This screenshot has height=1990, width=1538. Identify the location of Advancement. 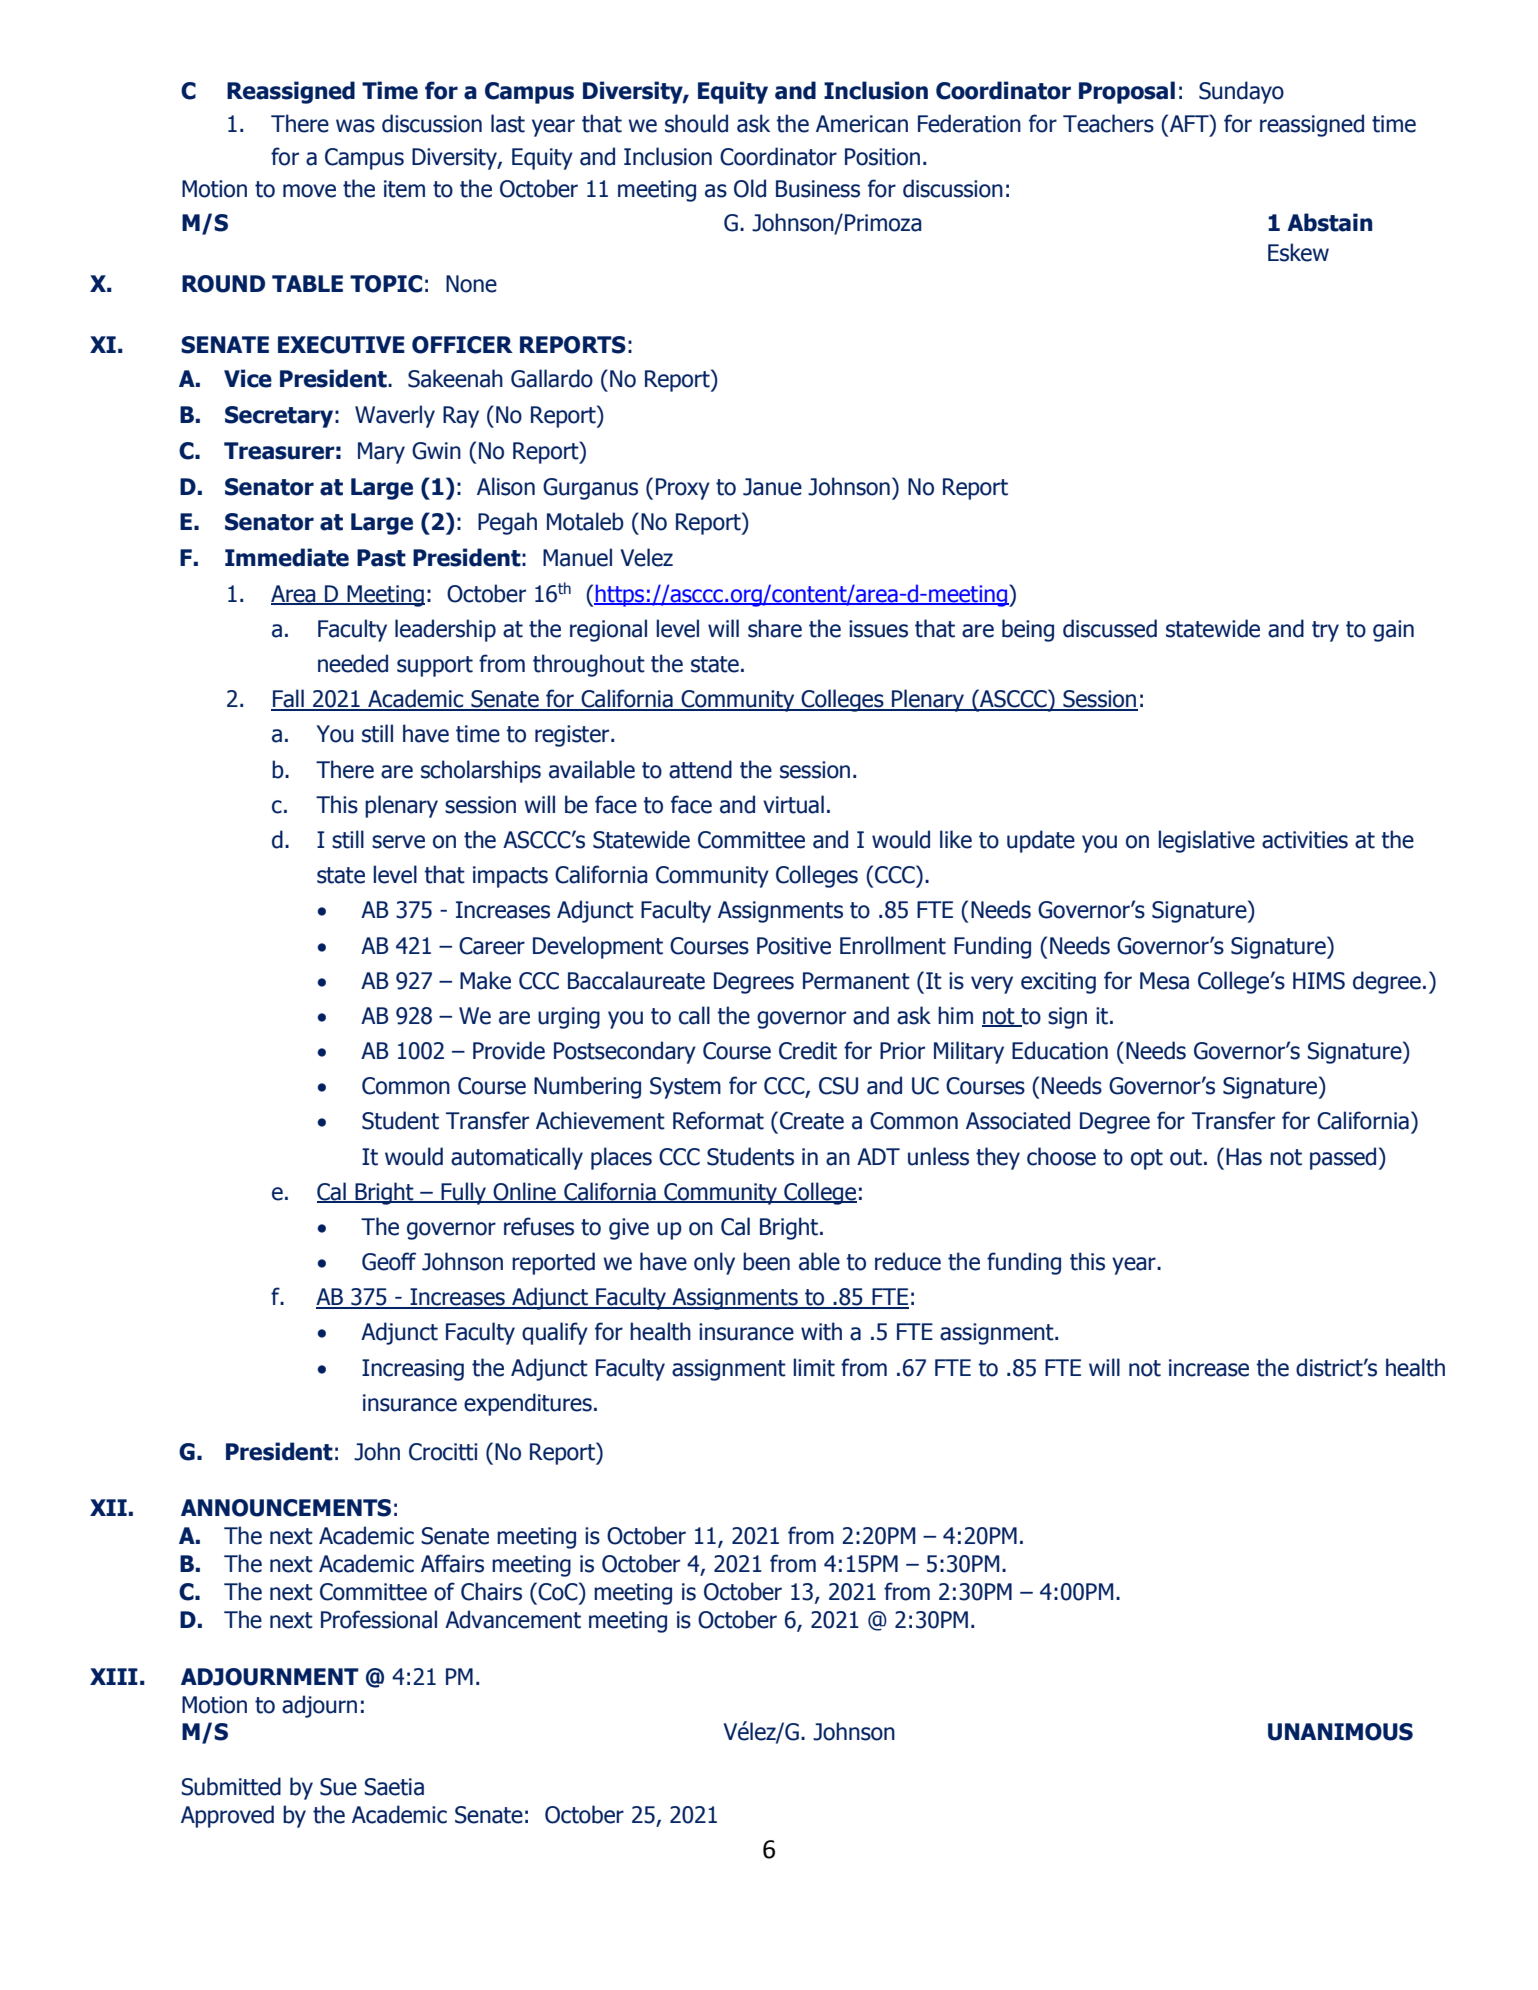
(513, 1619).
